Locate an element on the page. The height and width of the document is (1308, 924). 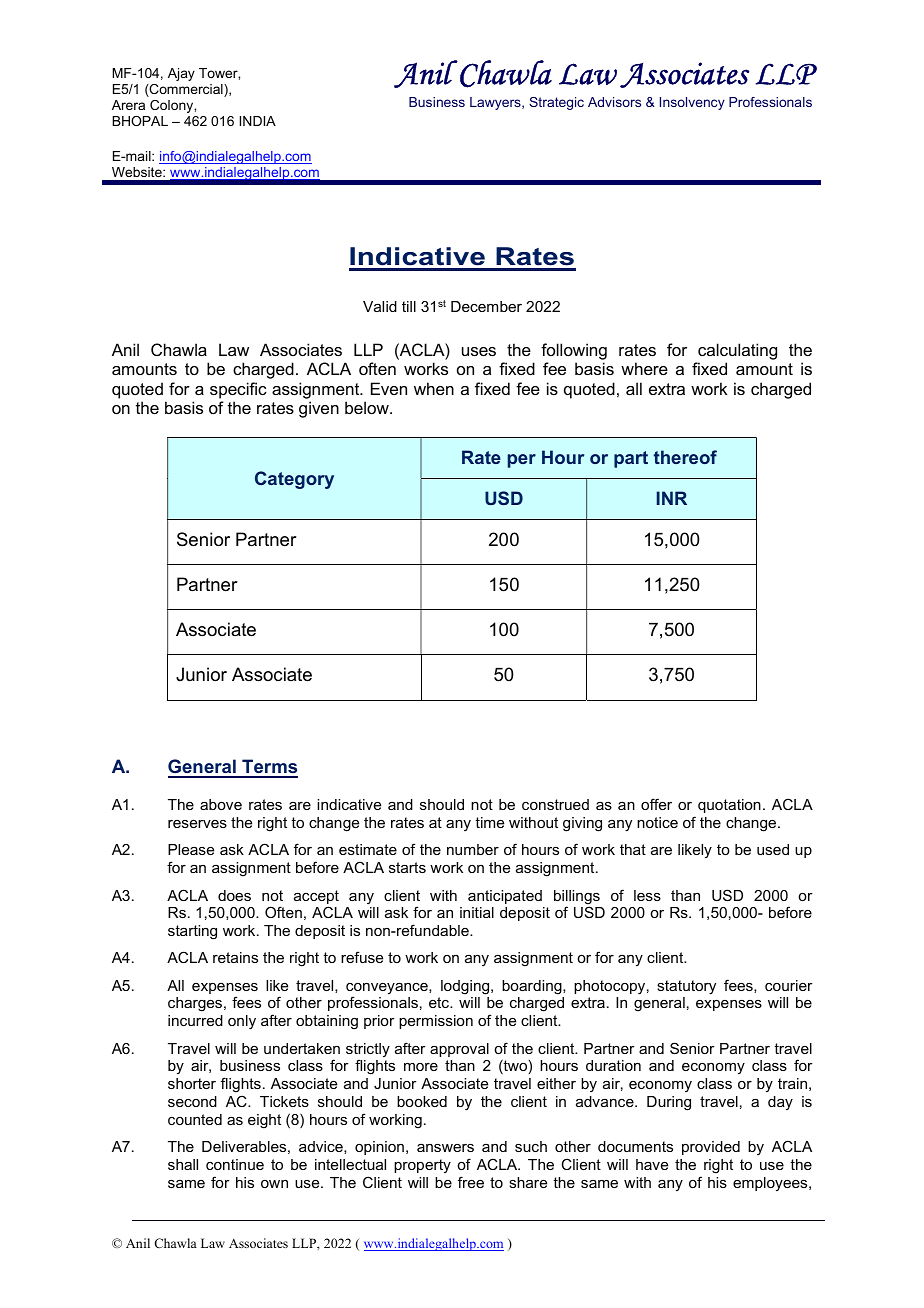
Lawyers is located at coordinates (496, 103).
